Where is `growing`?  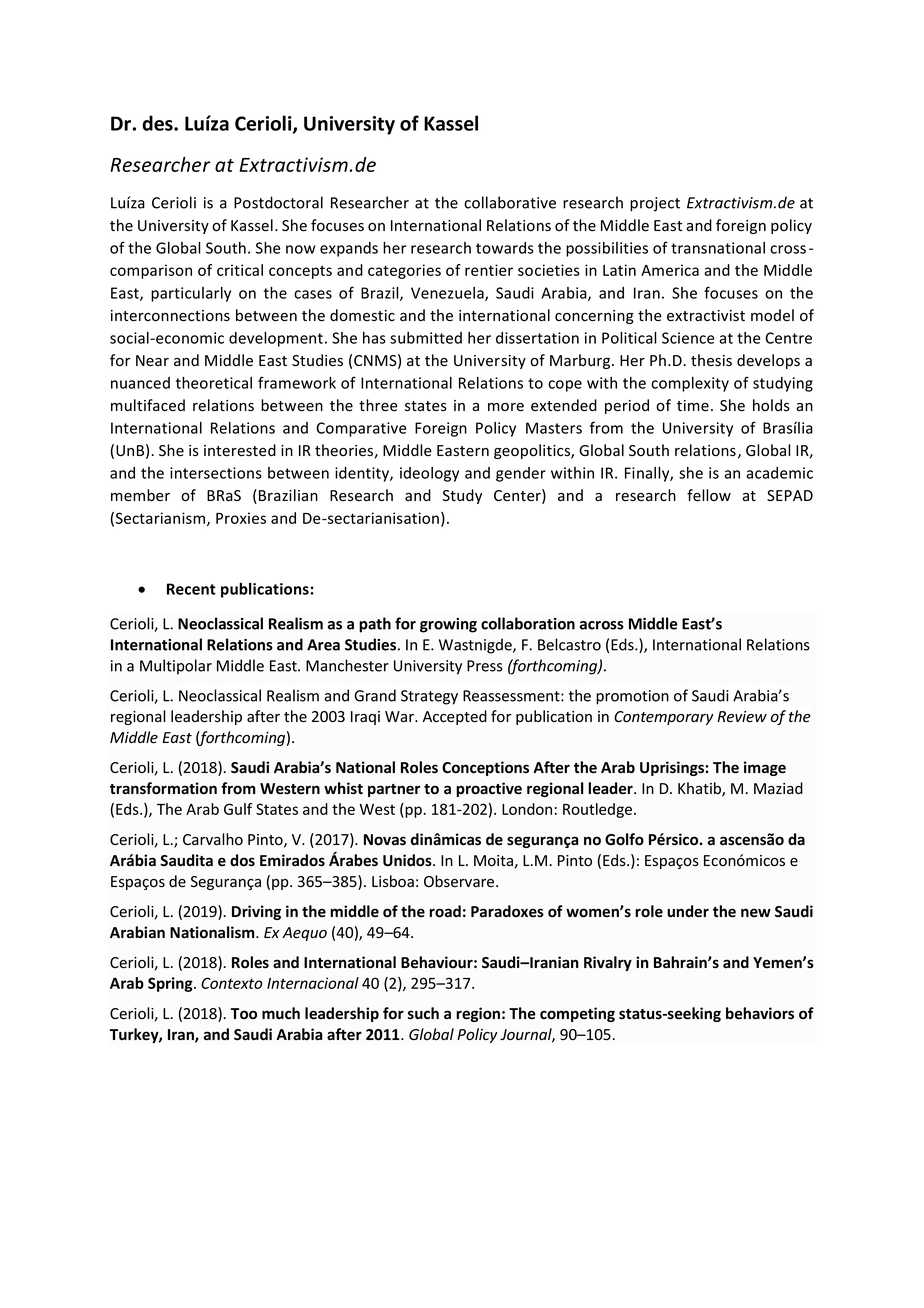 growing is located at coordinates (448, 625).
